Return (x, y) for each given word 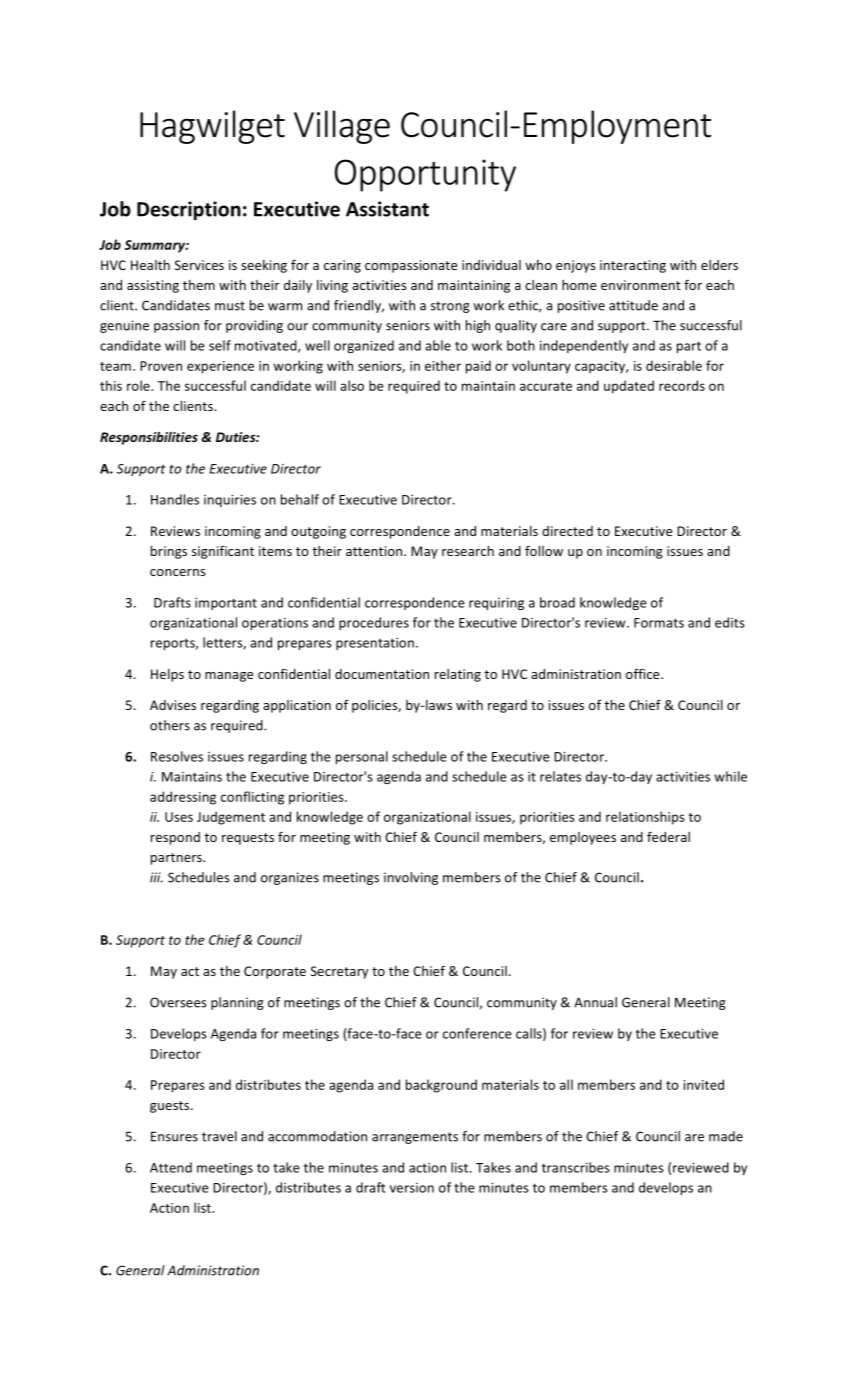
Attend (171, 1167)
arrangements (415, 1138)
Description (189, 210)
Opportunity (425, 175)
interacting (633, 266)
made (726, 1136)
